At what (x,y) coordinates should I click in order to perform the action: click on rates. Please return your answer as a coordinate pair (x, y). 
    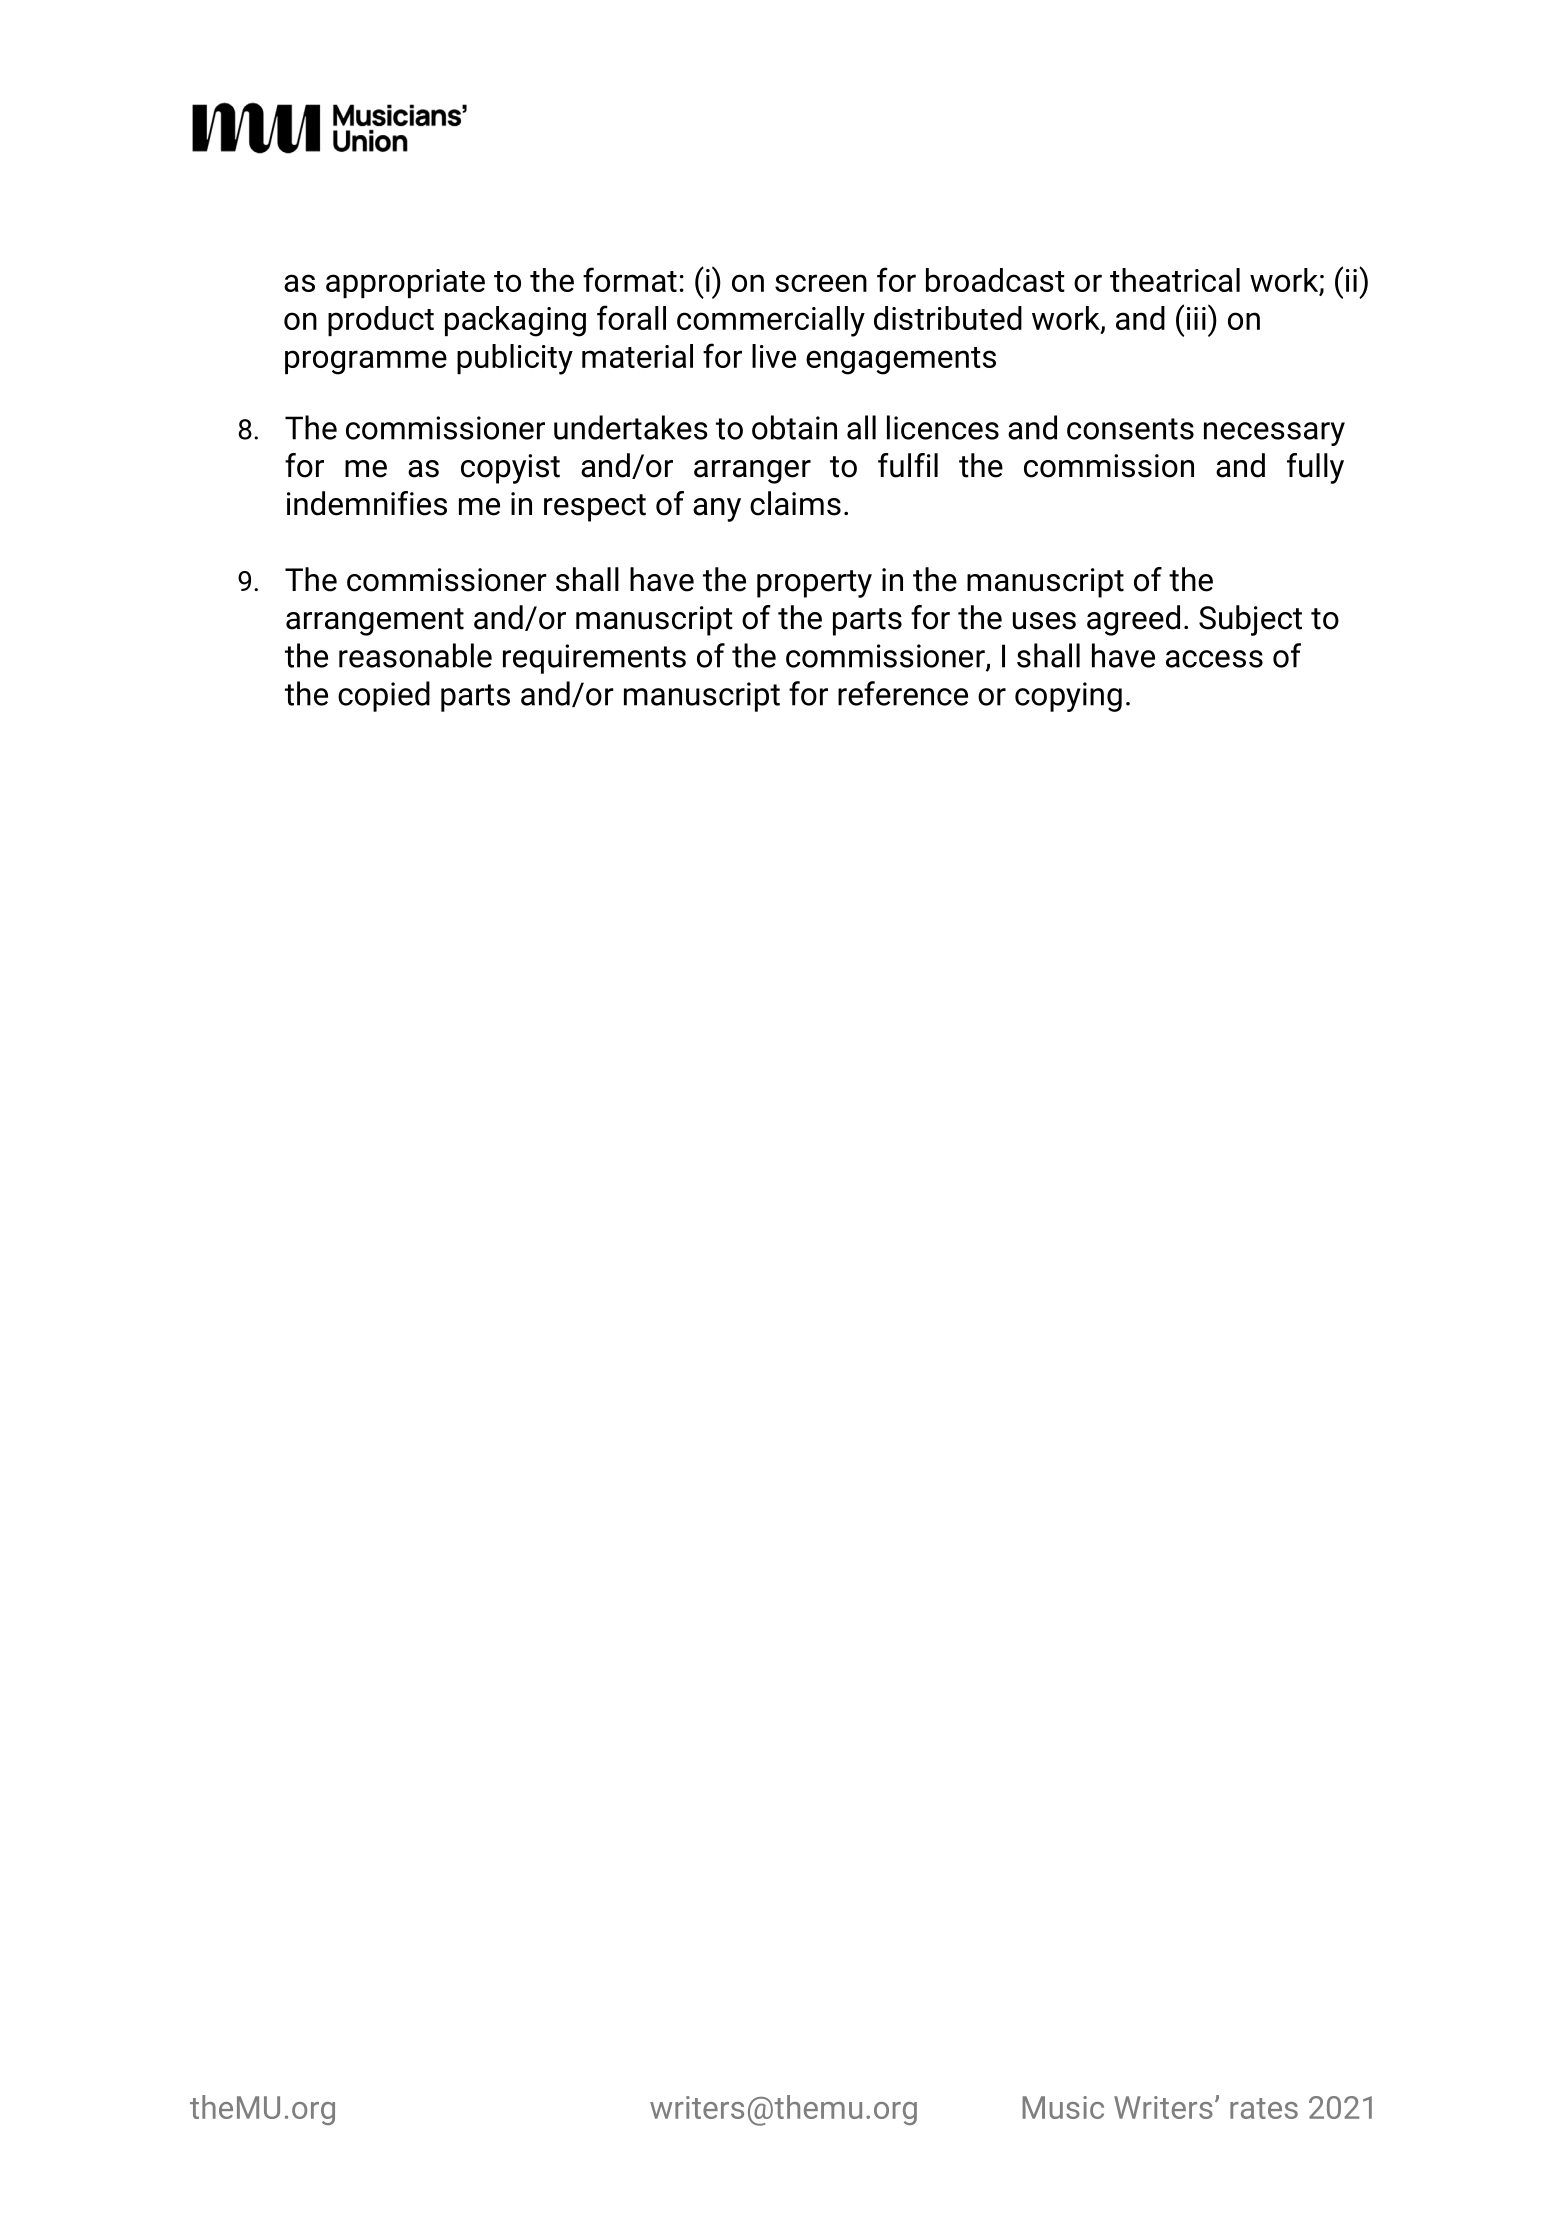
    Looking at the image, I should click on (1264, 2108).
